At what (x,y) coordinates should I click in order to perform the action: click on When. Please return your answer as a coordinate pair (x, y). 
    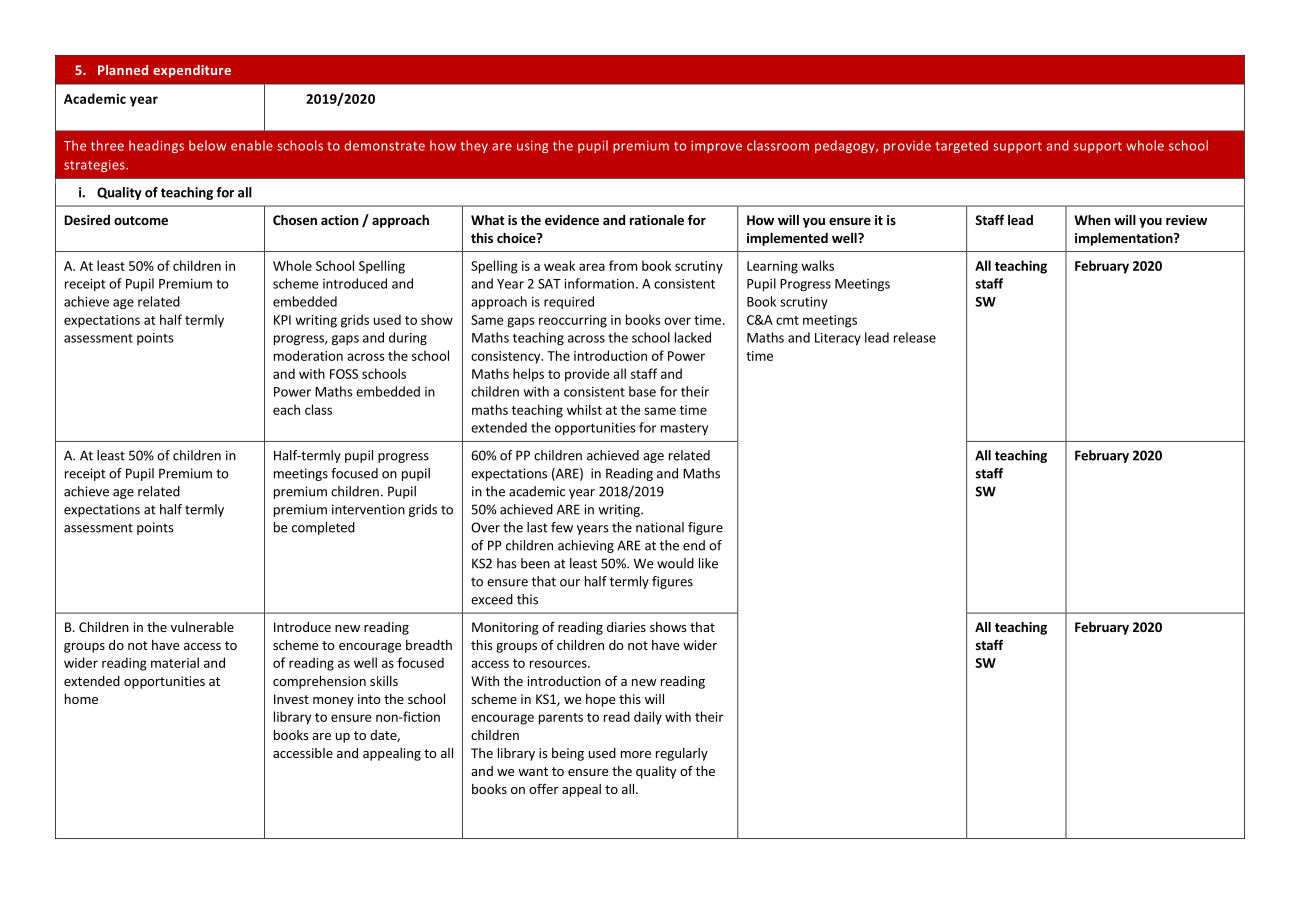
    Looking at the image, I should click on (1092, 220).
